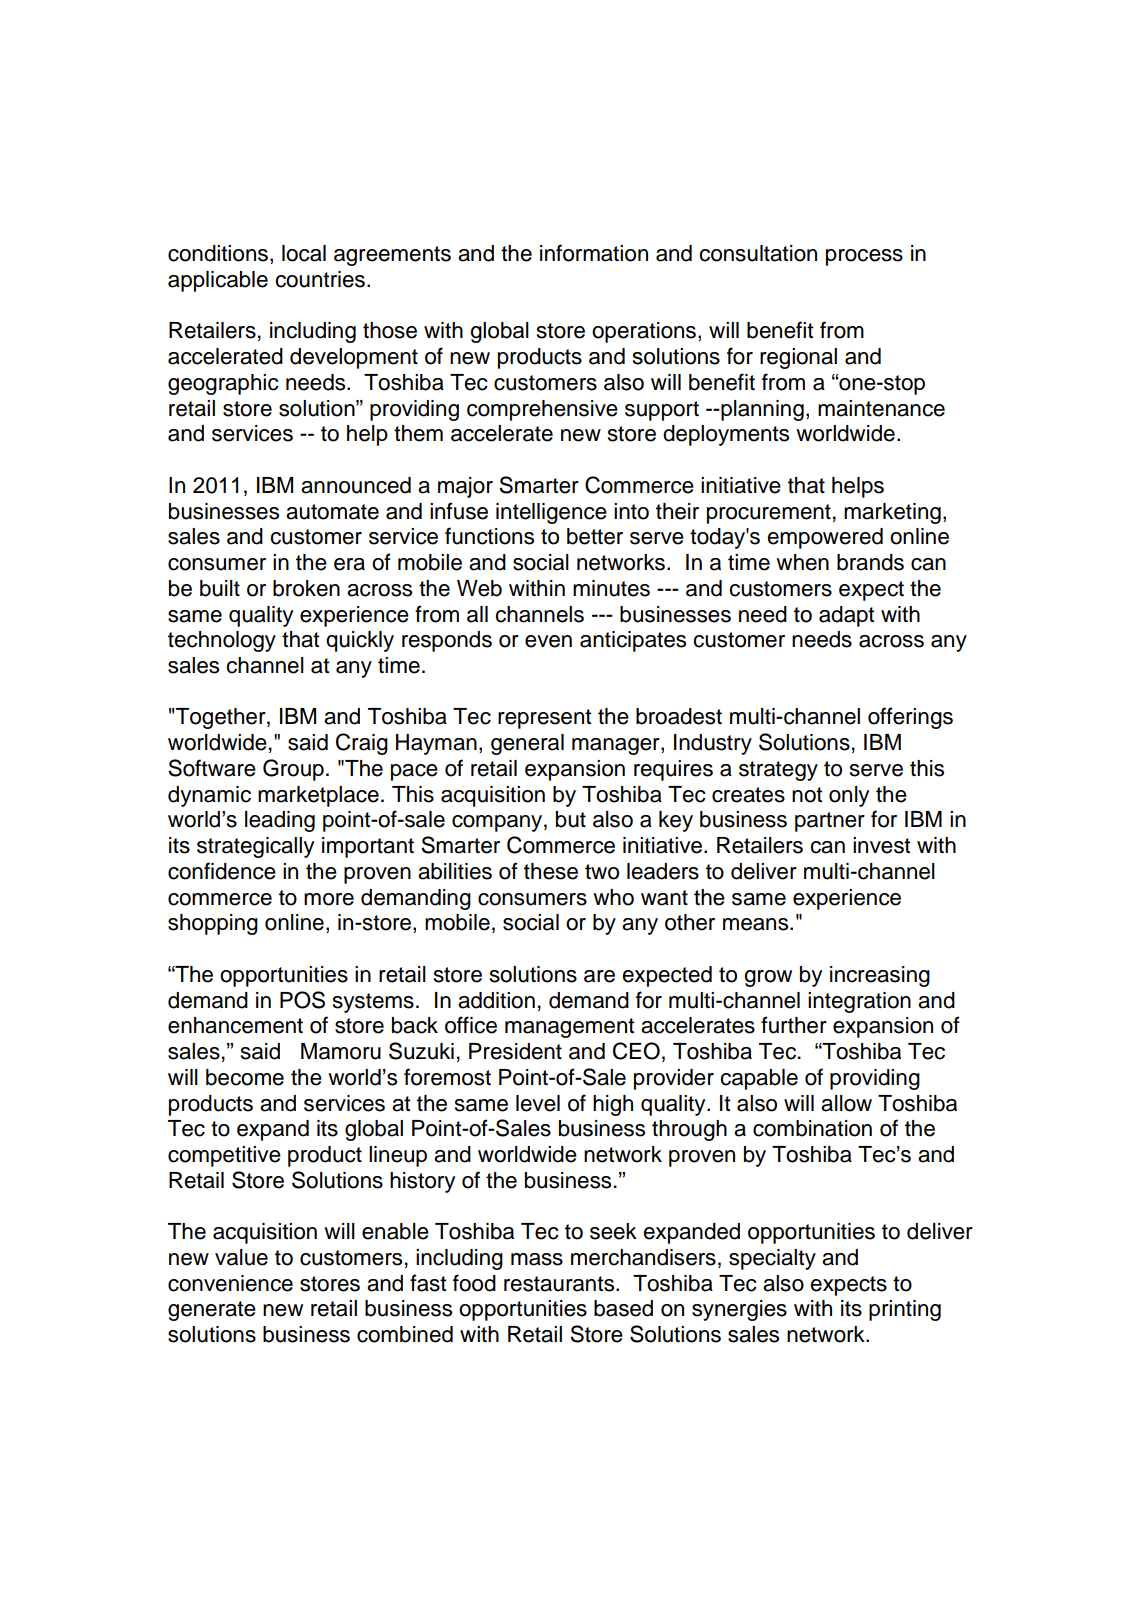 Image resolution: width=1142 pixels, height=1615 pixels. I want to click on restaurants, so click(560, 1284).
